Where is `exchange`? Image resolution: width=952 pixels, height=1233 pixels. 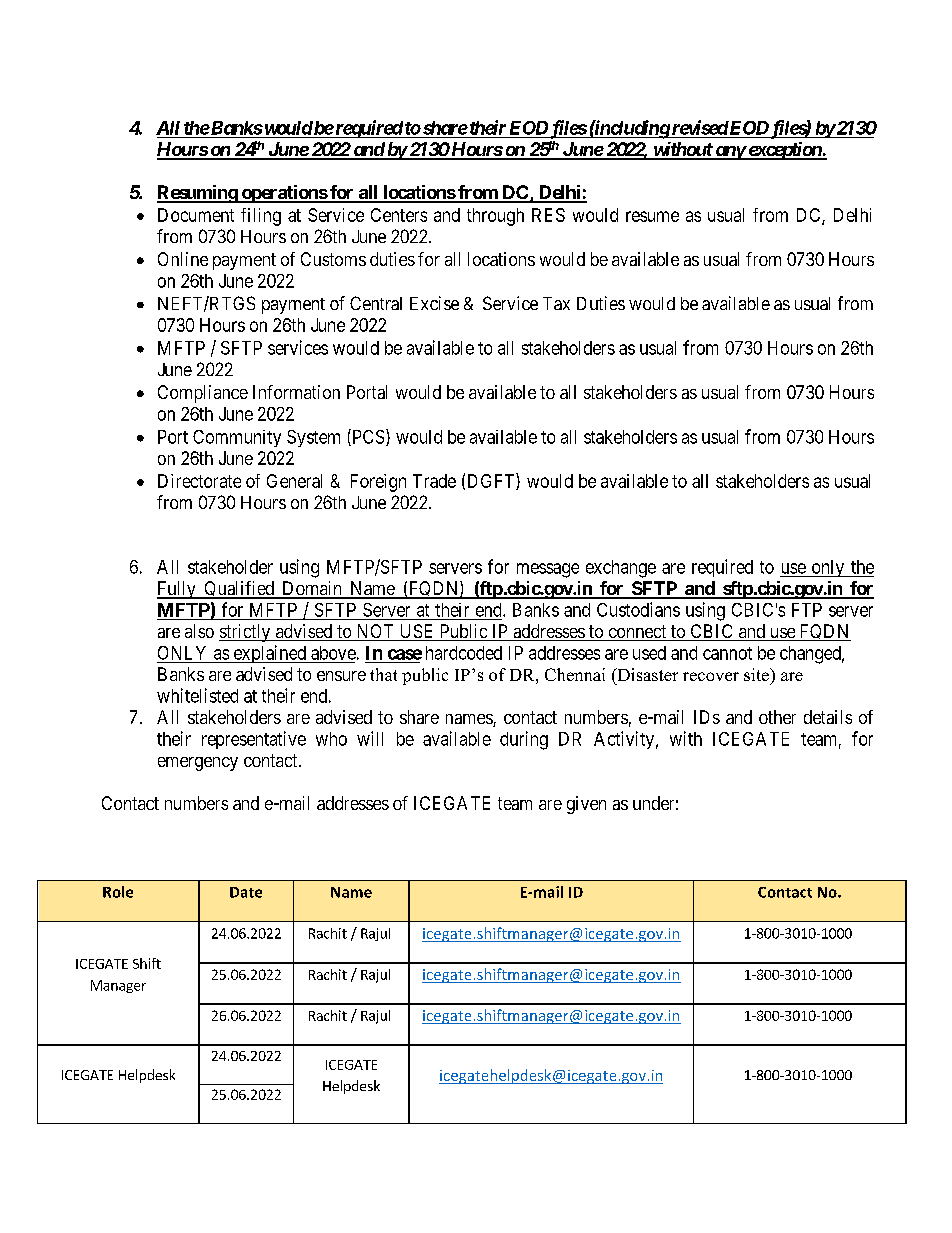 exchange is located at coordinates (621, 569).
